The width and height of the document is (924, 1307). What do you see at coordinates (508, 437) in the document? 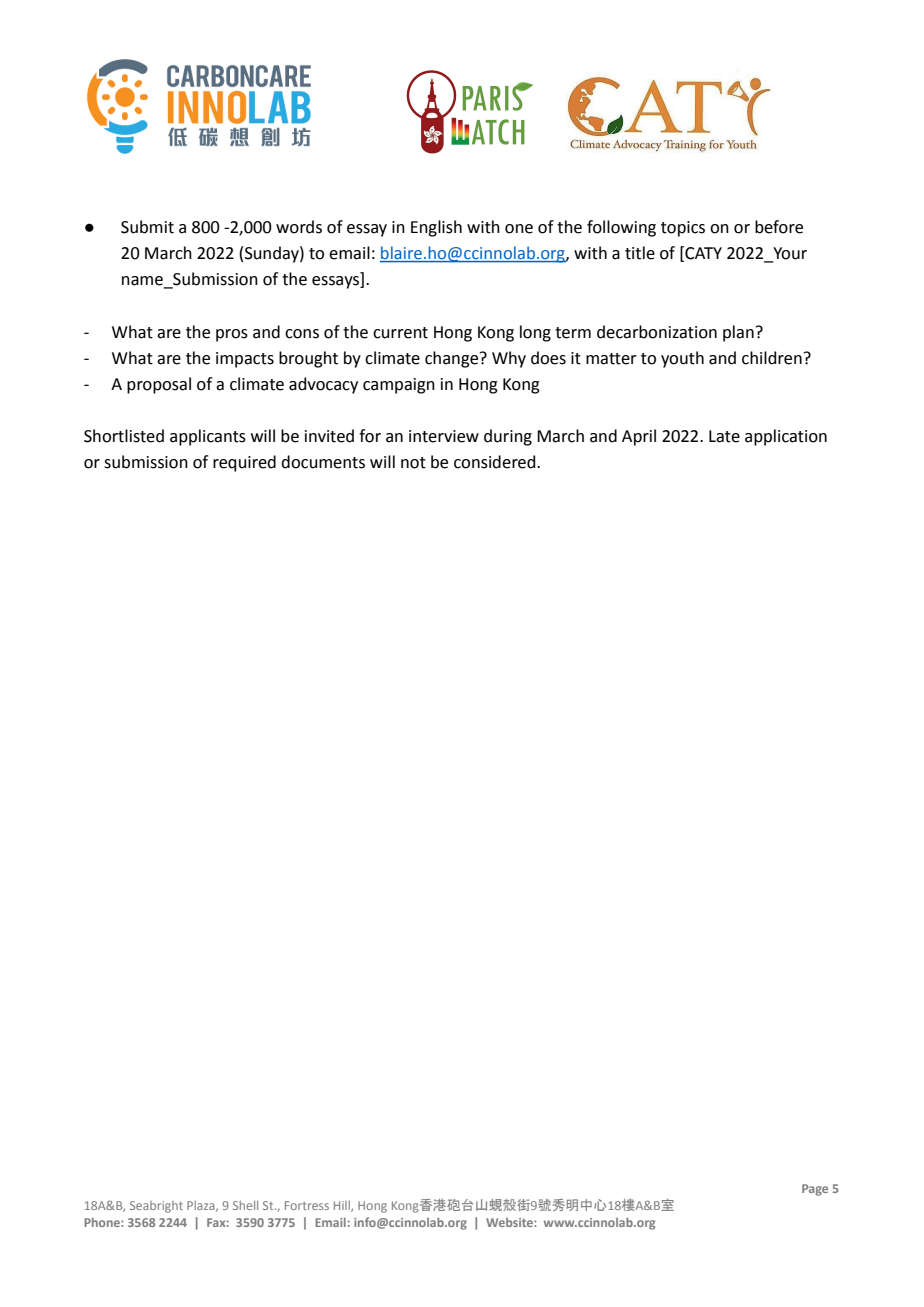
I see `during` at bounding box center [508, 437].
